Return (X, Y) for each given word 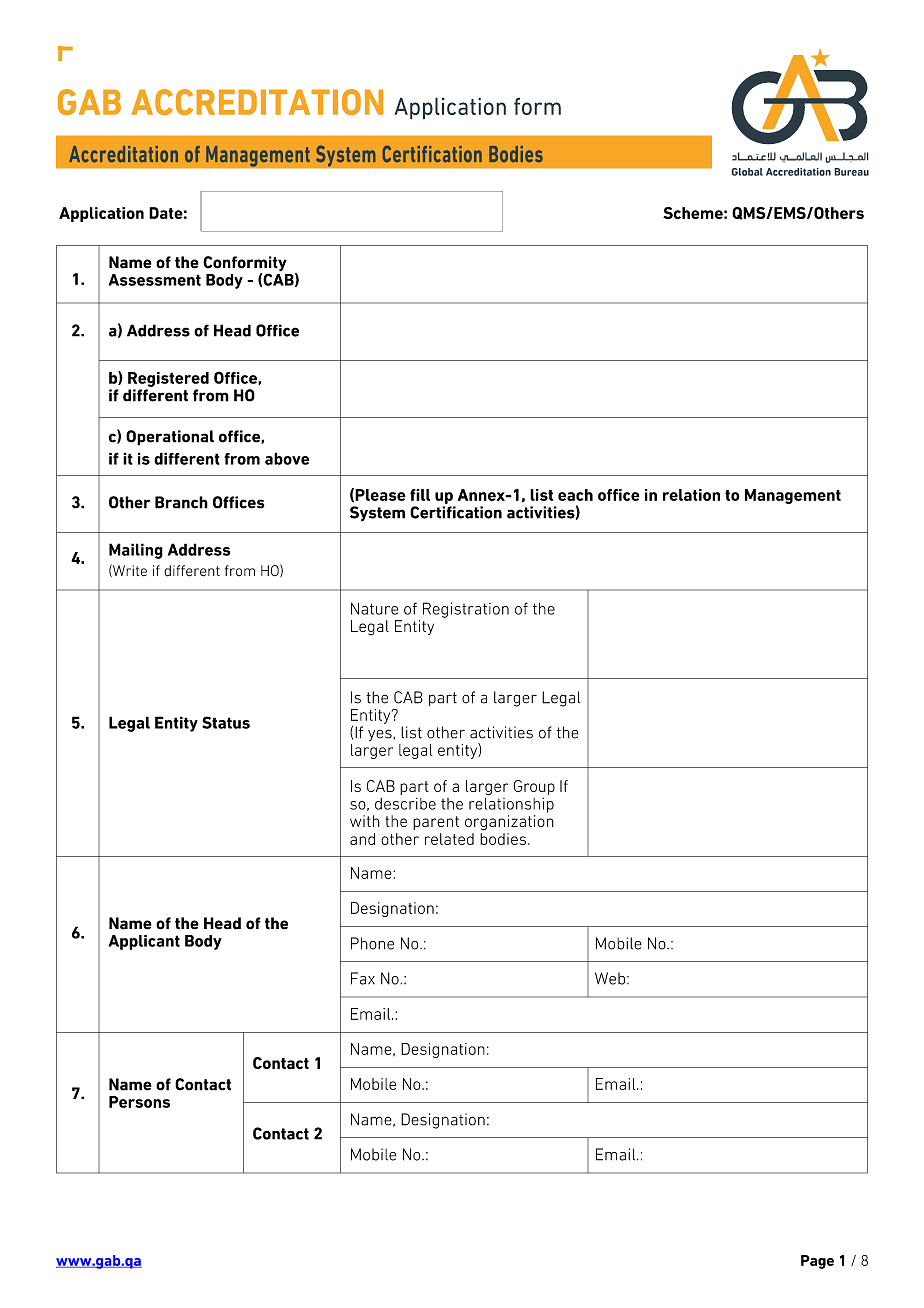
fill (420, 495)
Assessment (155, 280)
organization (509, 823)
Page (817, 1262)
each (575, 495)
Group (534, 787)
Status (226, 722)
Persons (139, 1102)
